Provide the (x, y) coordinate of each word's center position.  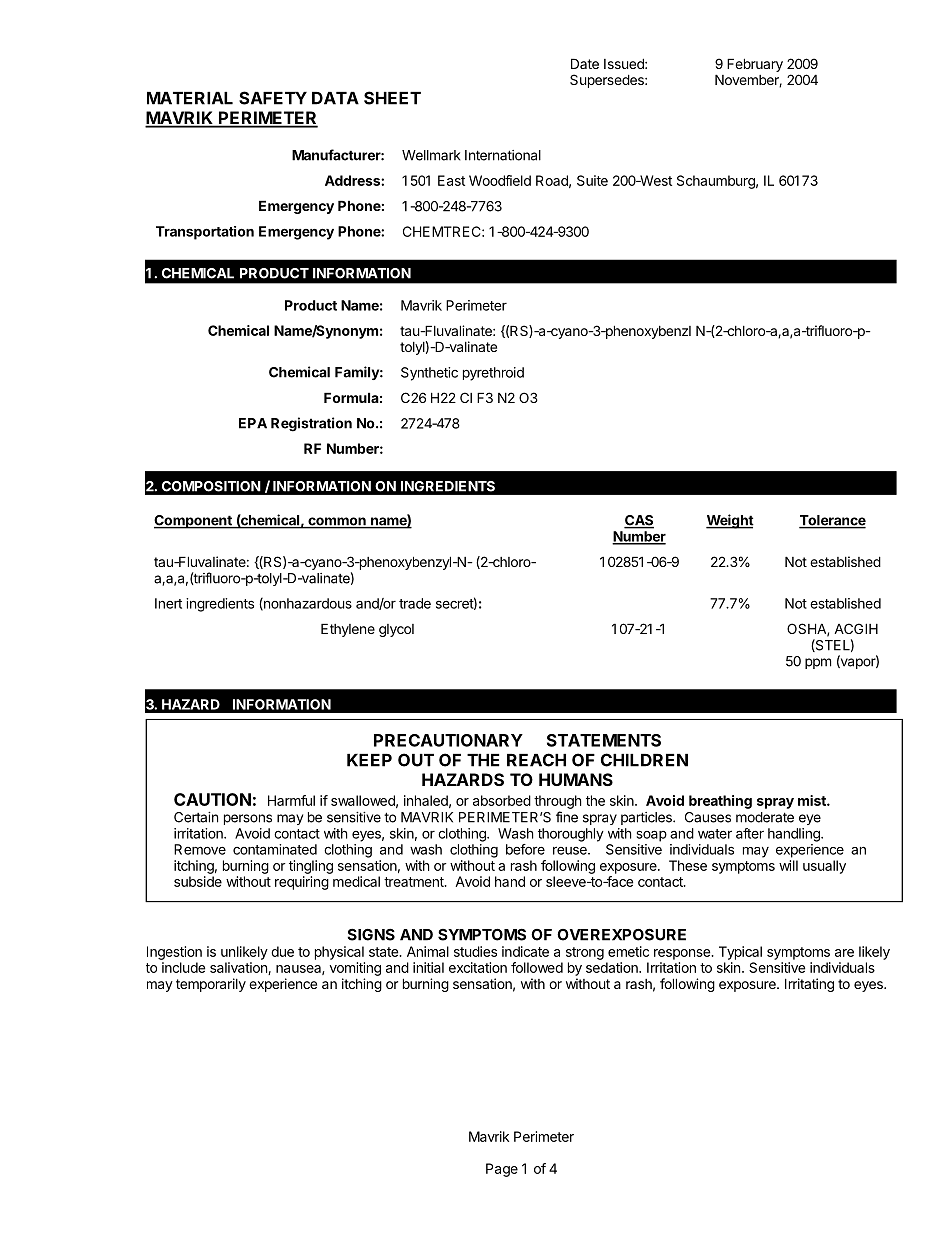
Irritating (809, 985)
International (503, 155)
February (755, 65)
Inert (168, 603)
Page (502, 1170)
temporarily (211, 985)
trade (415, 603)
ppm (818, 663)
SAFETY (273, 98)
